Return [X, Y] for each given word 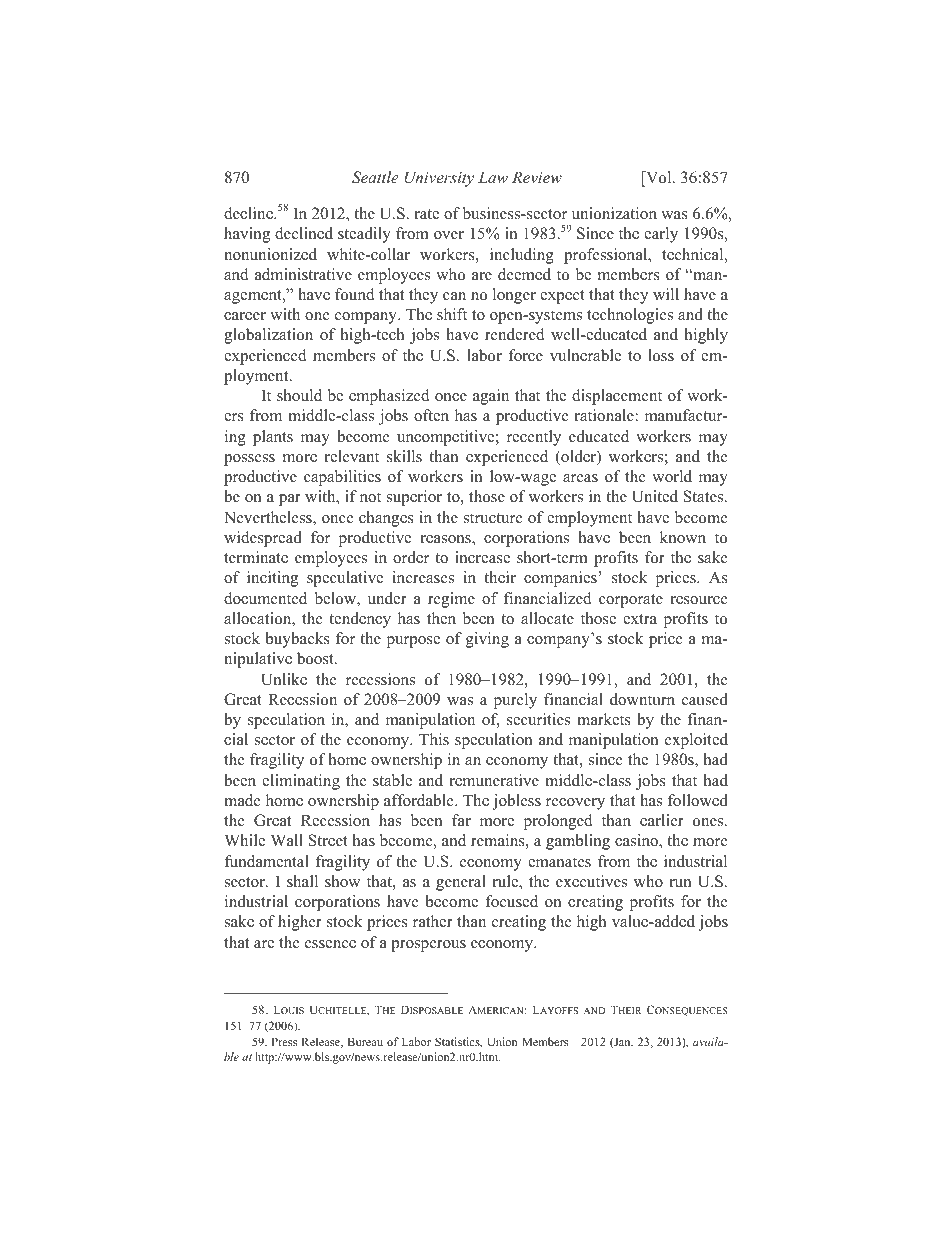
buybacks [297, 640]
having [247, 235]
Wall [287, 840]
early [661, 235]
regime [451, 600]
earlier [662, 820]
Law [493, 177]
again [491, 397]
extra [640, 619]
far [461, 820]
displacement [617, 397]
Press [284, 1041]
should [299, 395]
